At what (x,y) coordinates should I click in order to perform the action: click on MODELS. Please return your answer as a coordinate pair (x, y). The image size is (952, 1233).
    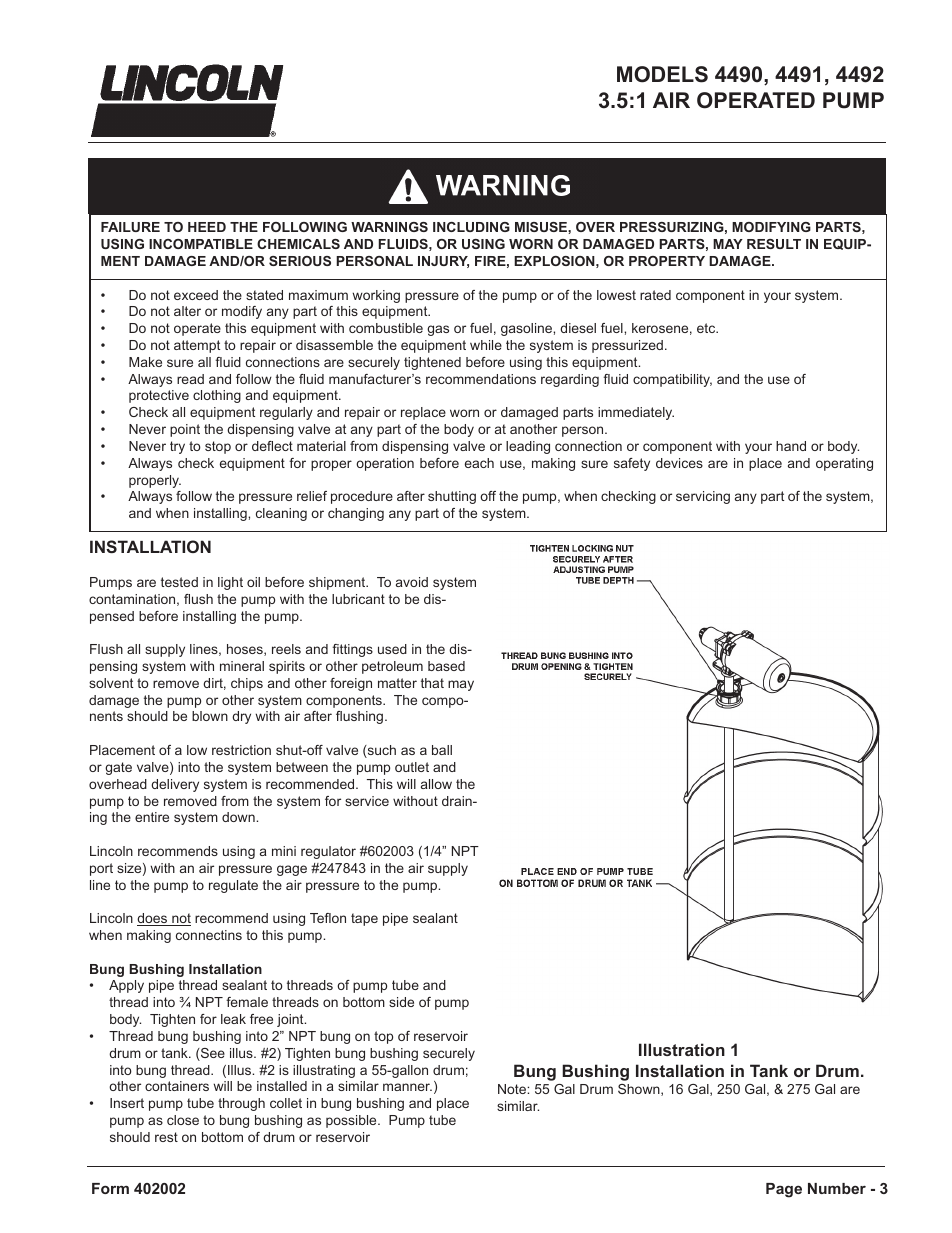
    Looking at the image, I should click on (662, 74).
